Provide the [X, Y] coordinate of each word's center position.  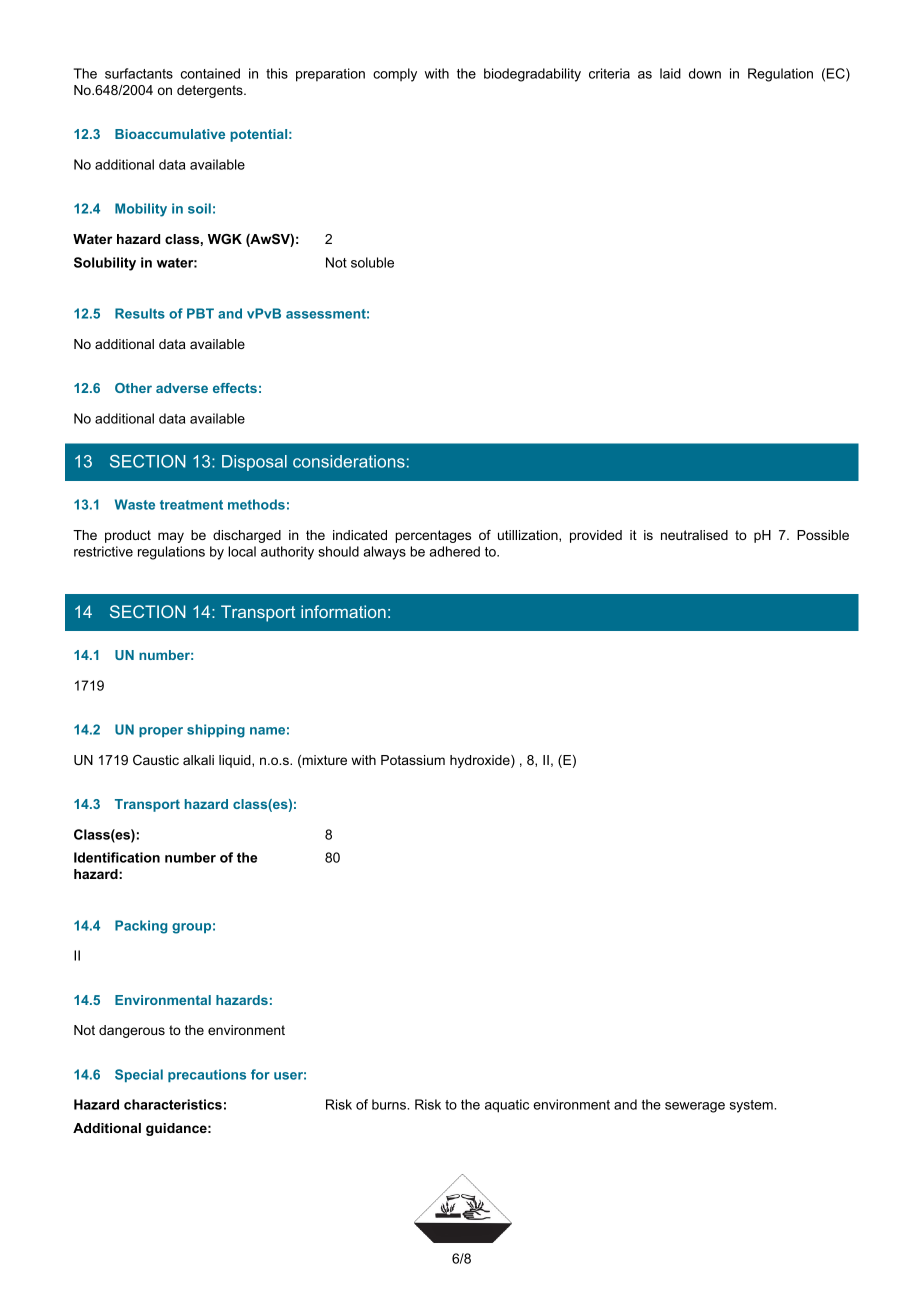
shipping [216, 731]
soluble [372, 262]
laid [670, 73]
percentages [433, 536]
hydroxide [481, 761]
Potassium [413, 760]
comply [395, 75]
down [705, 73]
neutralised [694, 535]
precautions [207, 1075]
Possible [823, 535]
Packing [141, 927]
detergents [211, 91]
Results [140, 313]
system [752, 1106]
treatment [191, 505]
